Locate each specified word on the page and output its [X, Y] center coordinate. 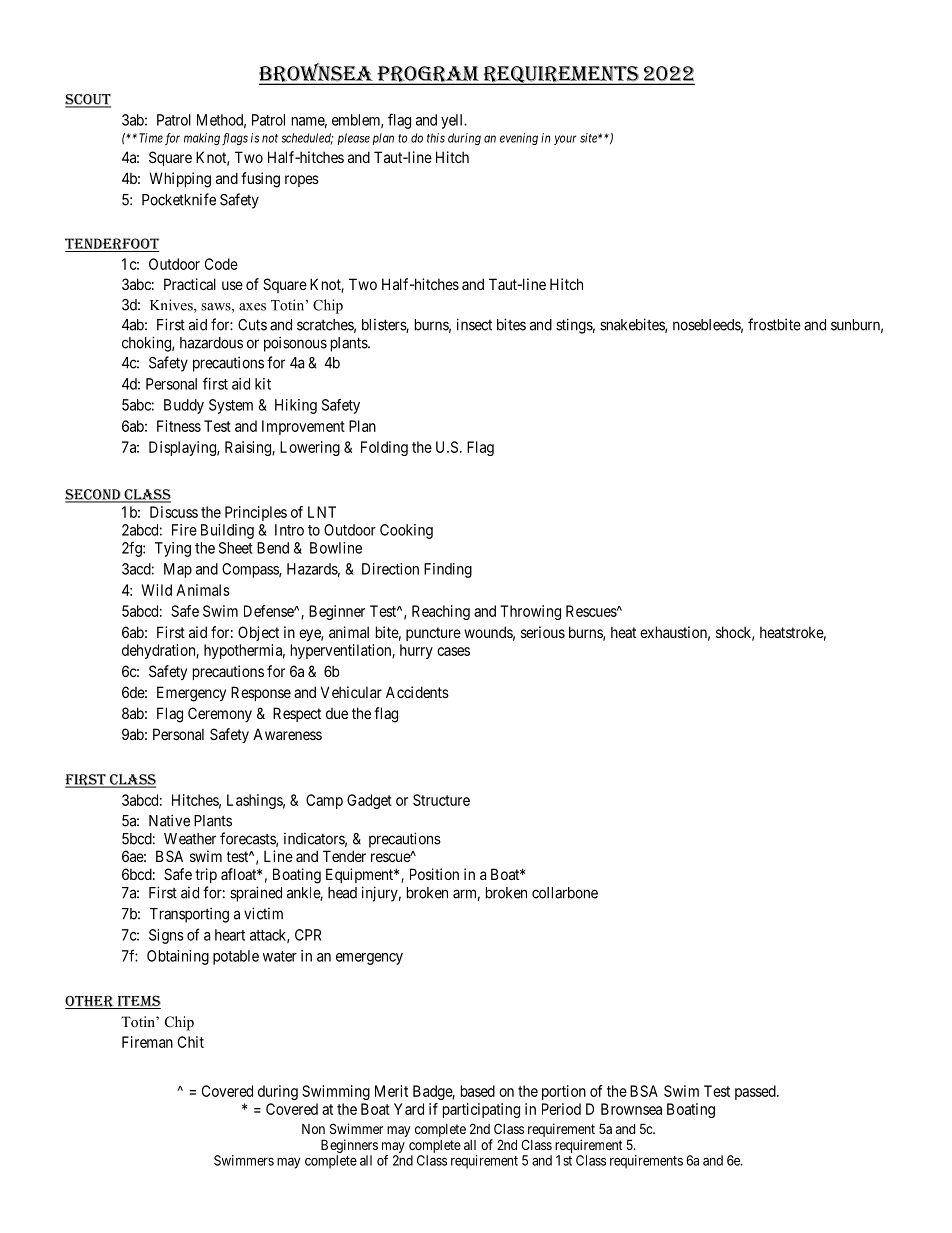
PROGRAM [428, 75]
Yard [409, 1109]
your [565, 140]
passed [756, 1092]
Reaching [441, 612]
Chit [191, 1042]
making [202, 139]
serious [543, 632]
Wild [157, 590]
